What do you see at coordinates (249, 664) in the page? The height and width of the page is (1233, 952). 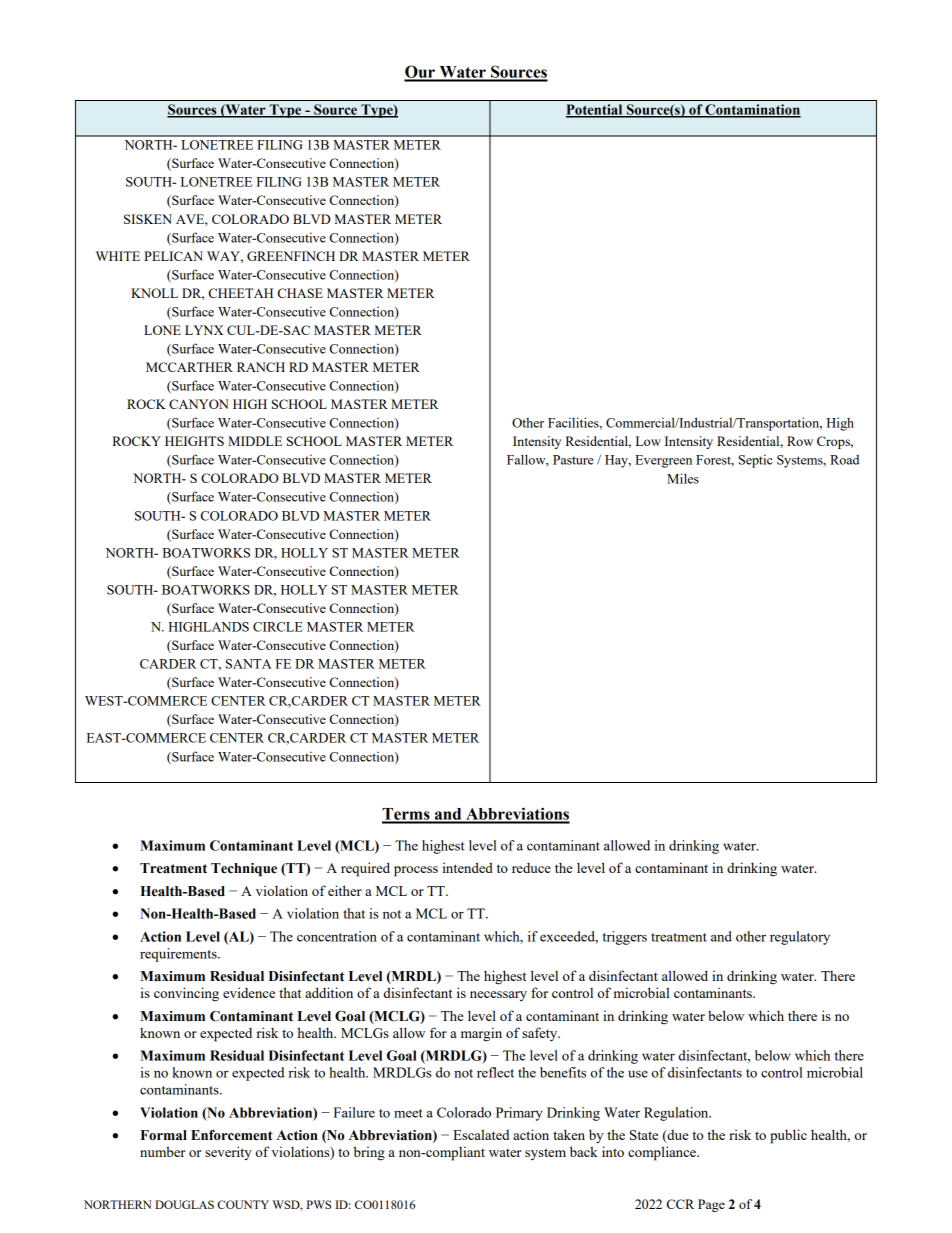 I see `SANTA` at bounding box center [249, 664].
